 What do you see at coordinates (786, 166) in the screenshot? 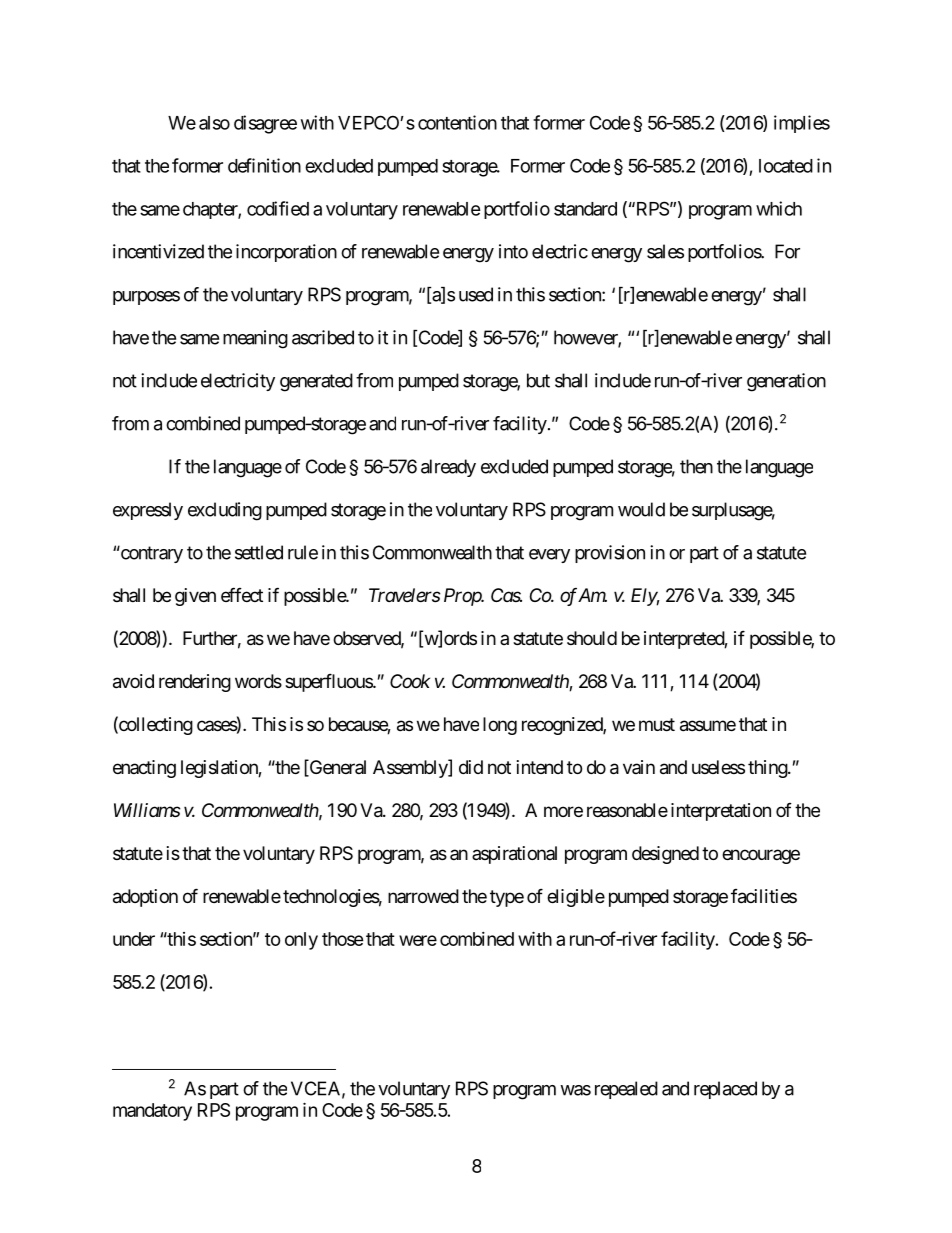
I see `located` at bounding box center [786, 166].
